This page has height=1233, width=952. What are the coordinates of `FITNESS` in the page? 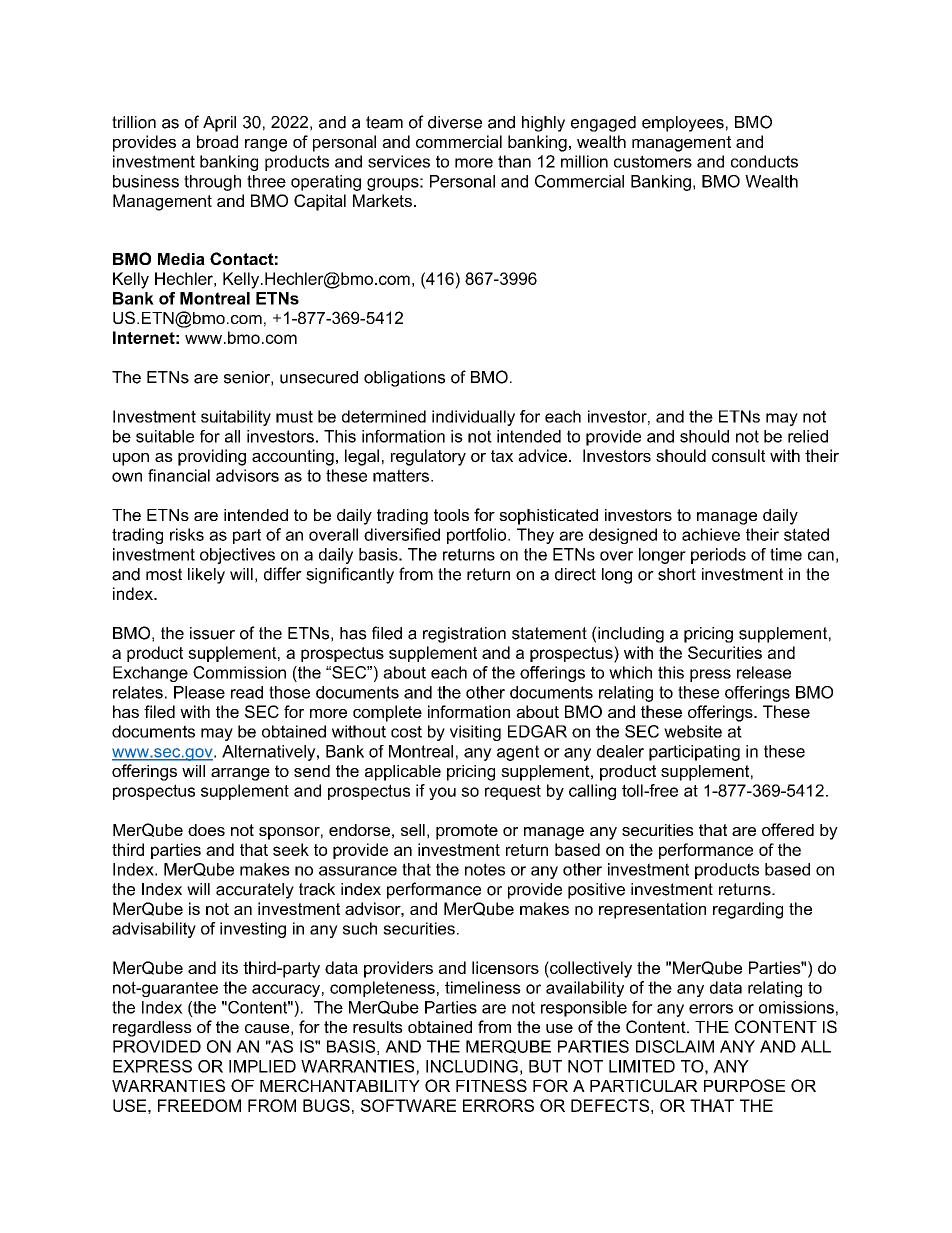 It's located at (491, 1085).
